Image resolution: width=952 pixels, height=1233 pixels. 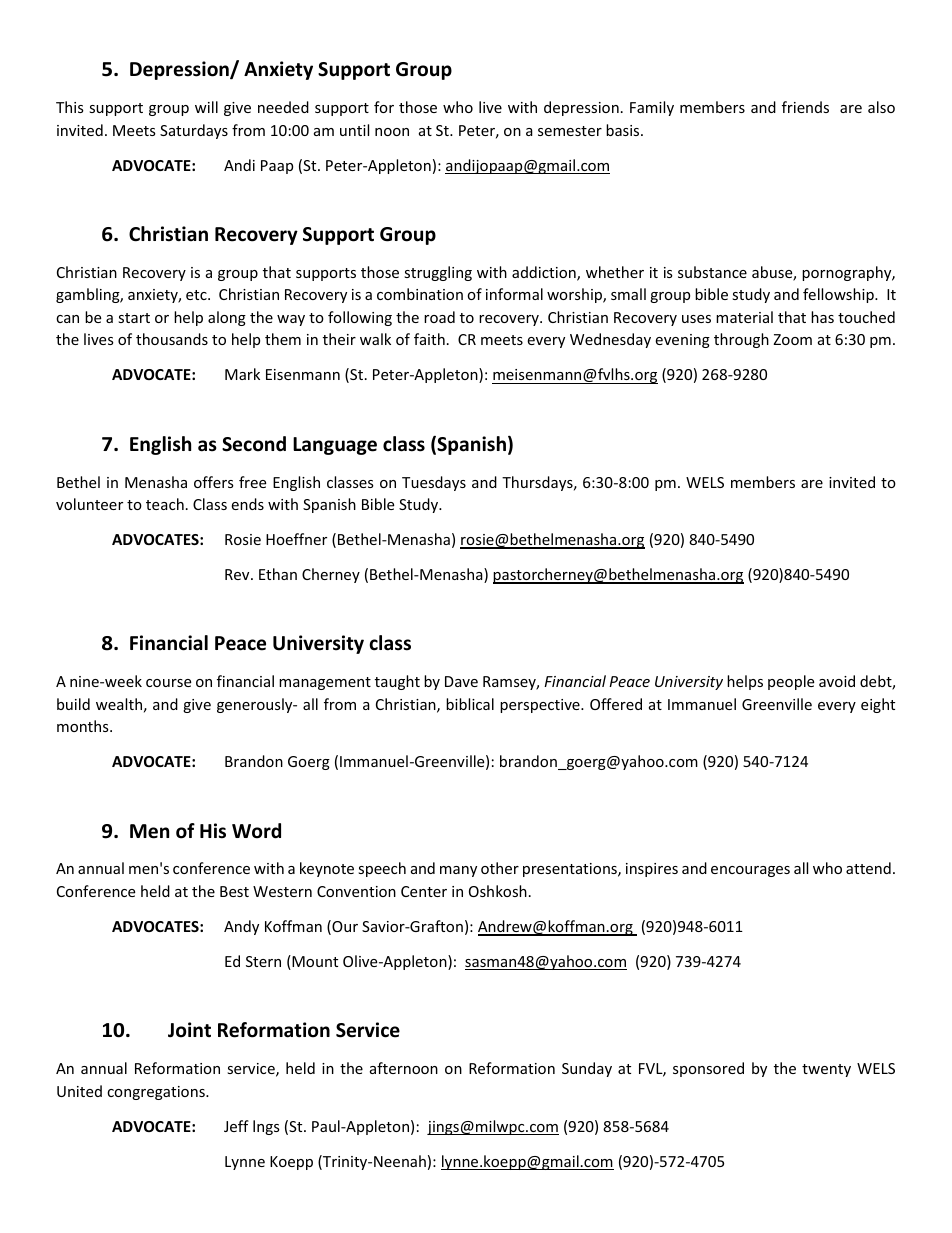 I want to click on Sunday, so click(x=587, y=1069).
